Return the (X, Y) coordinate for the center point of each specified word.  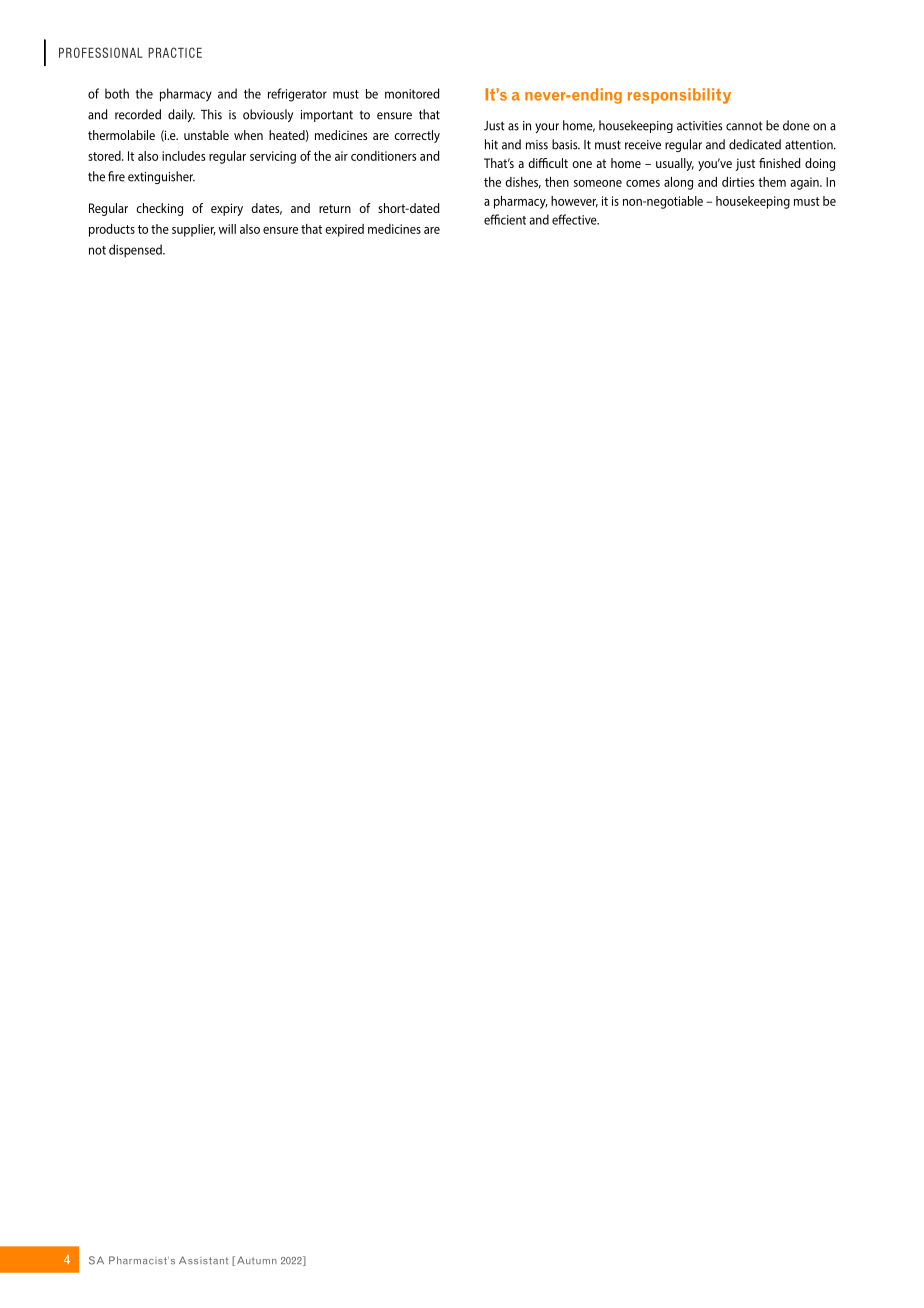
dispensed (136, 251)
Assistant (203, 1260)
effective (575, 219)
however (574, 202)
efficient (505, 219)
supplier (194, 230)
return (335, 208)
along (678, 183)
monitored (412, 93)
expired (344, 230)
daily (181, 115)
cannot (744, 126)
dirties (738, 182)
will (227, 229)
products (112, 230)
